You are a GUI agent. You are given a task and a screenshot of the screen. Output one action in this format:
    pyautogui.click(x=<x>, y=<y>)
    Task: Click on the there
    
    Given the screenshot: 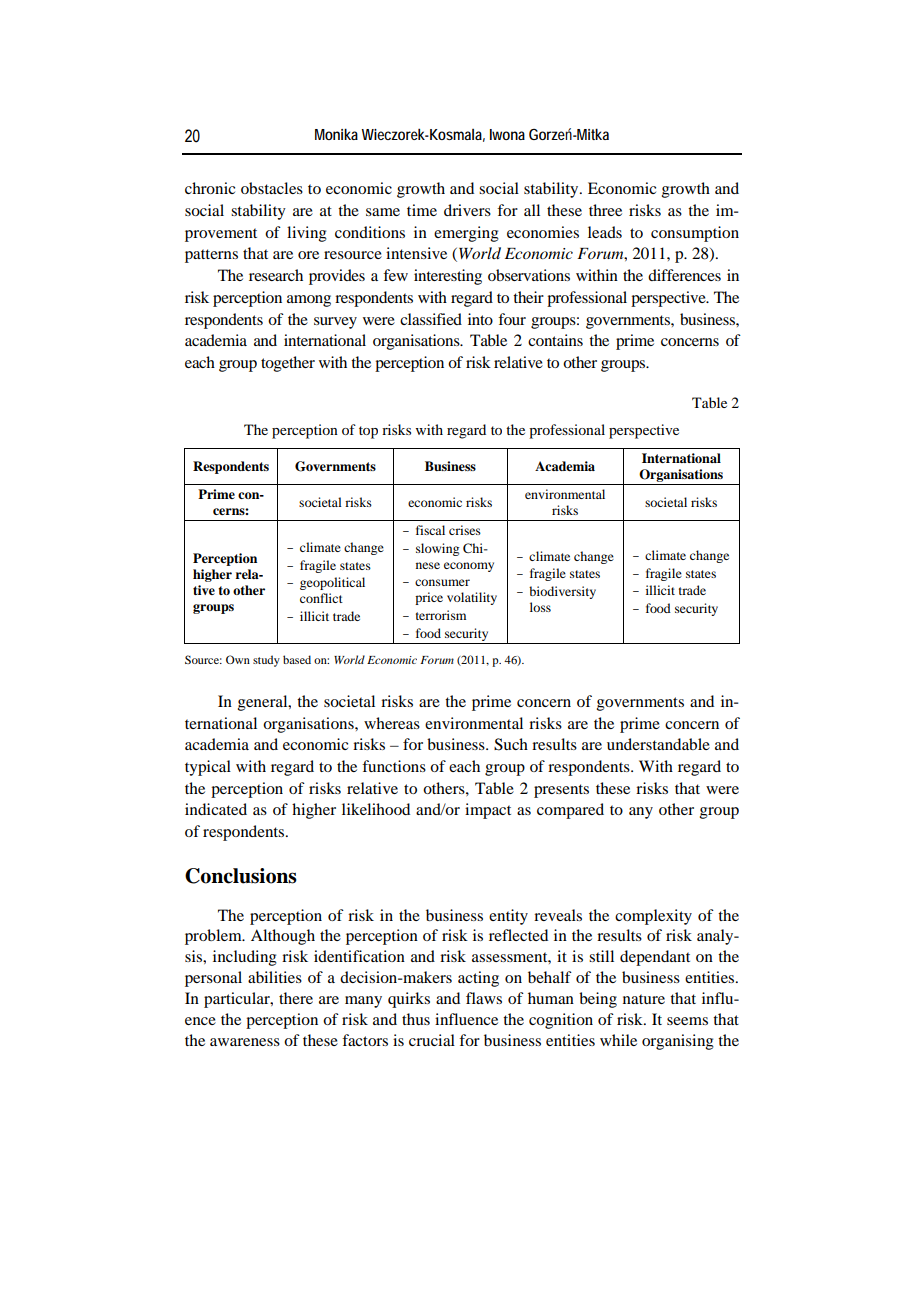 What is the action you would take?
    pyautogui.click(x=296, y=998)
